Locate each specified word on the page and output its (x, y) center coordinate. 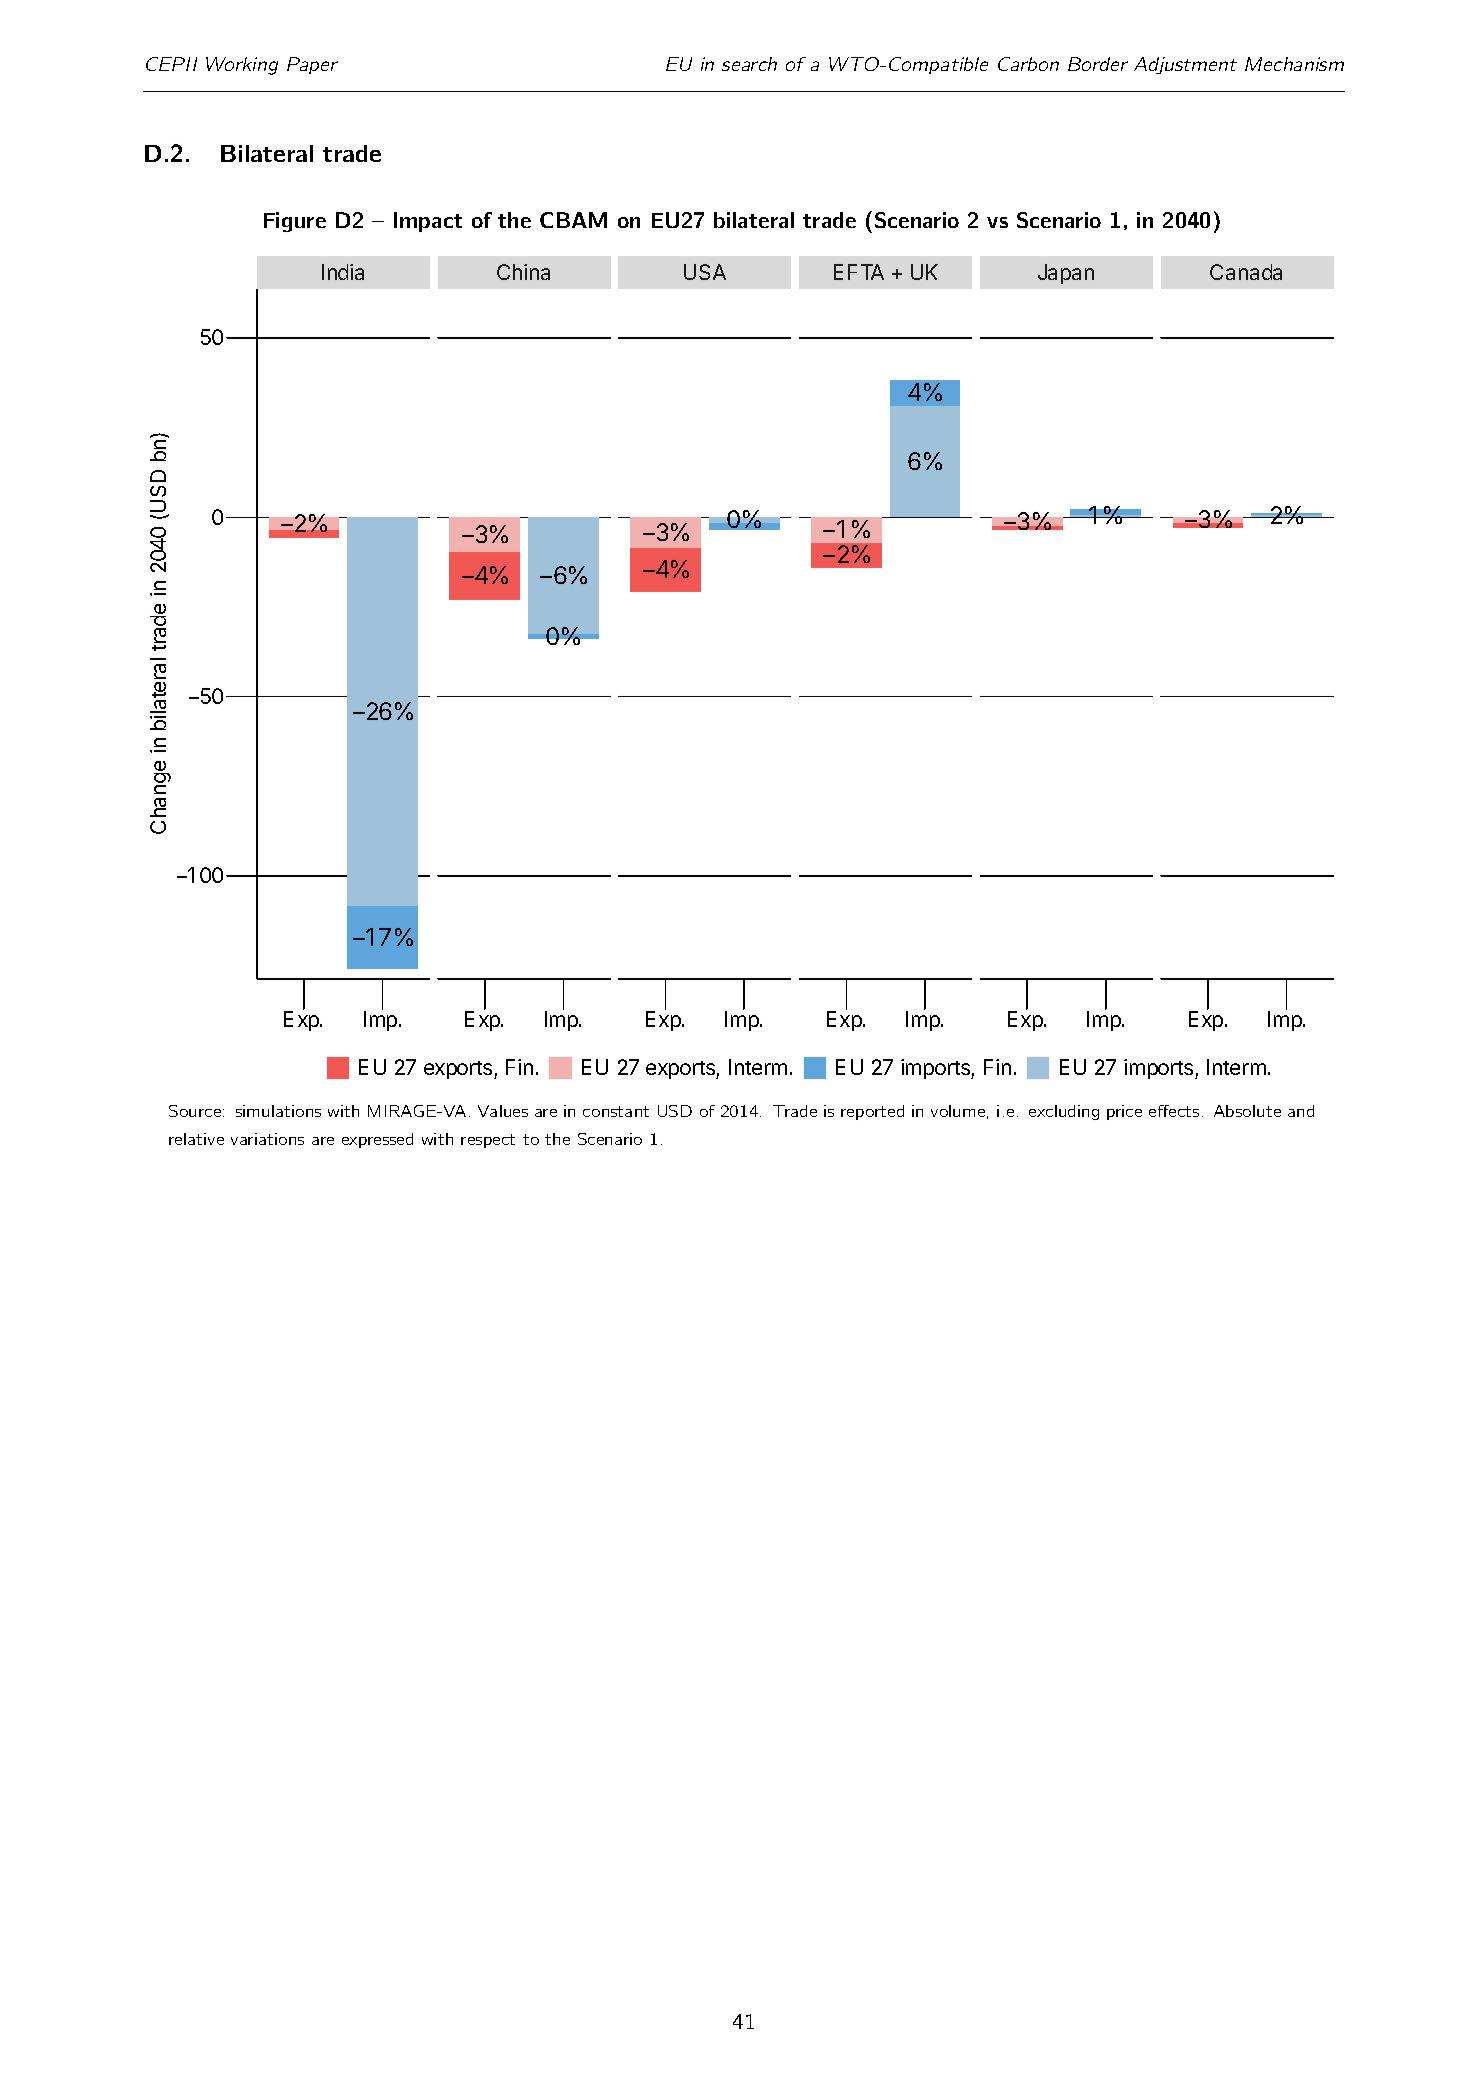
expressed (377, 1140)
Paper (312, 65)
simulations (278, 1111)
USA (705, 272)
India (343, 272)
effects (1174, 1111)
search (749, 64)
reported (872, 1112)
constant (616, 1111)
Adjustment (1185, 65)
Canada (1246, 272)
